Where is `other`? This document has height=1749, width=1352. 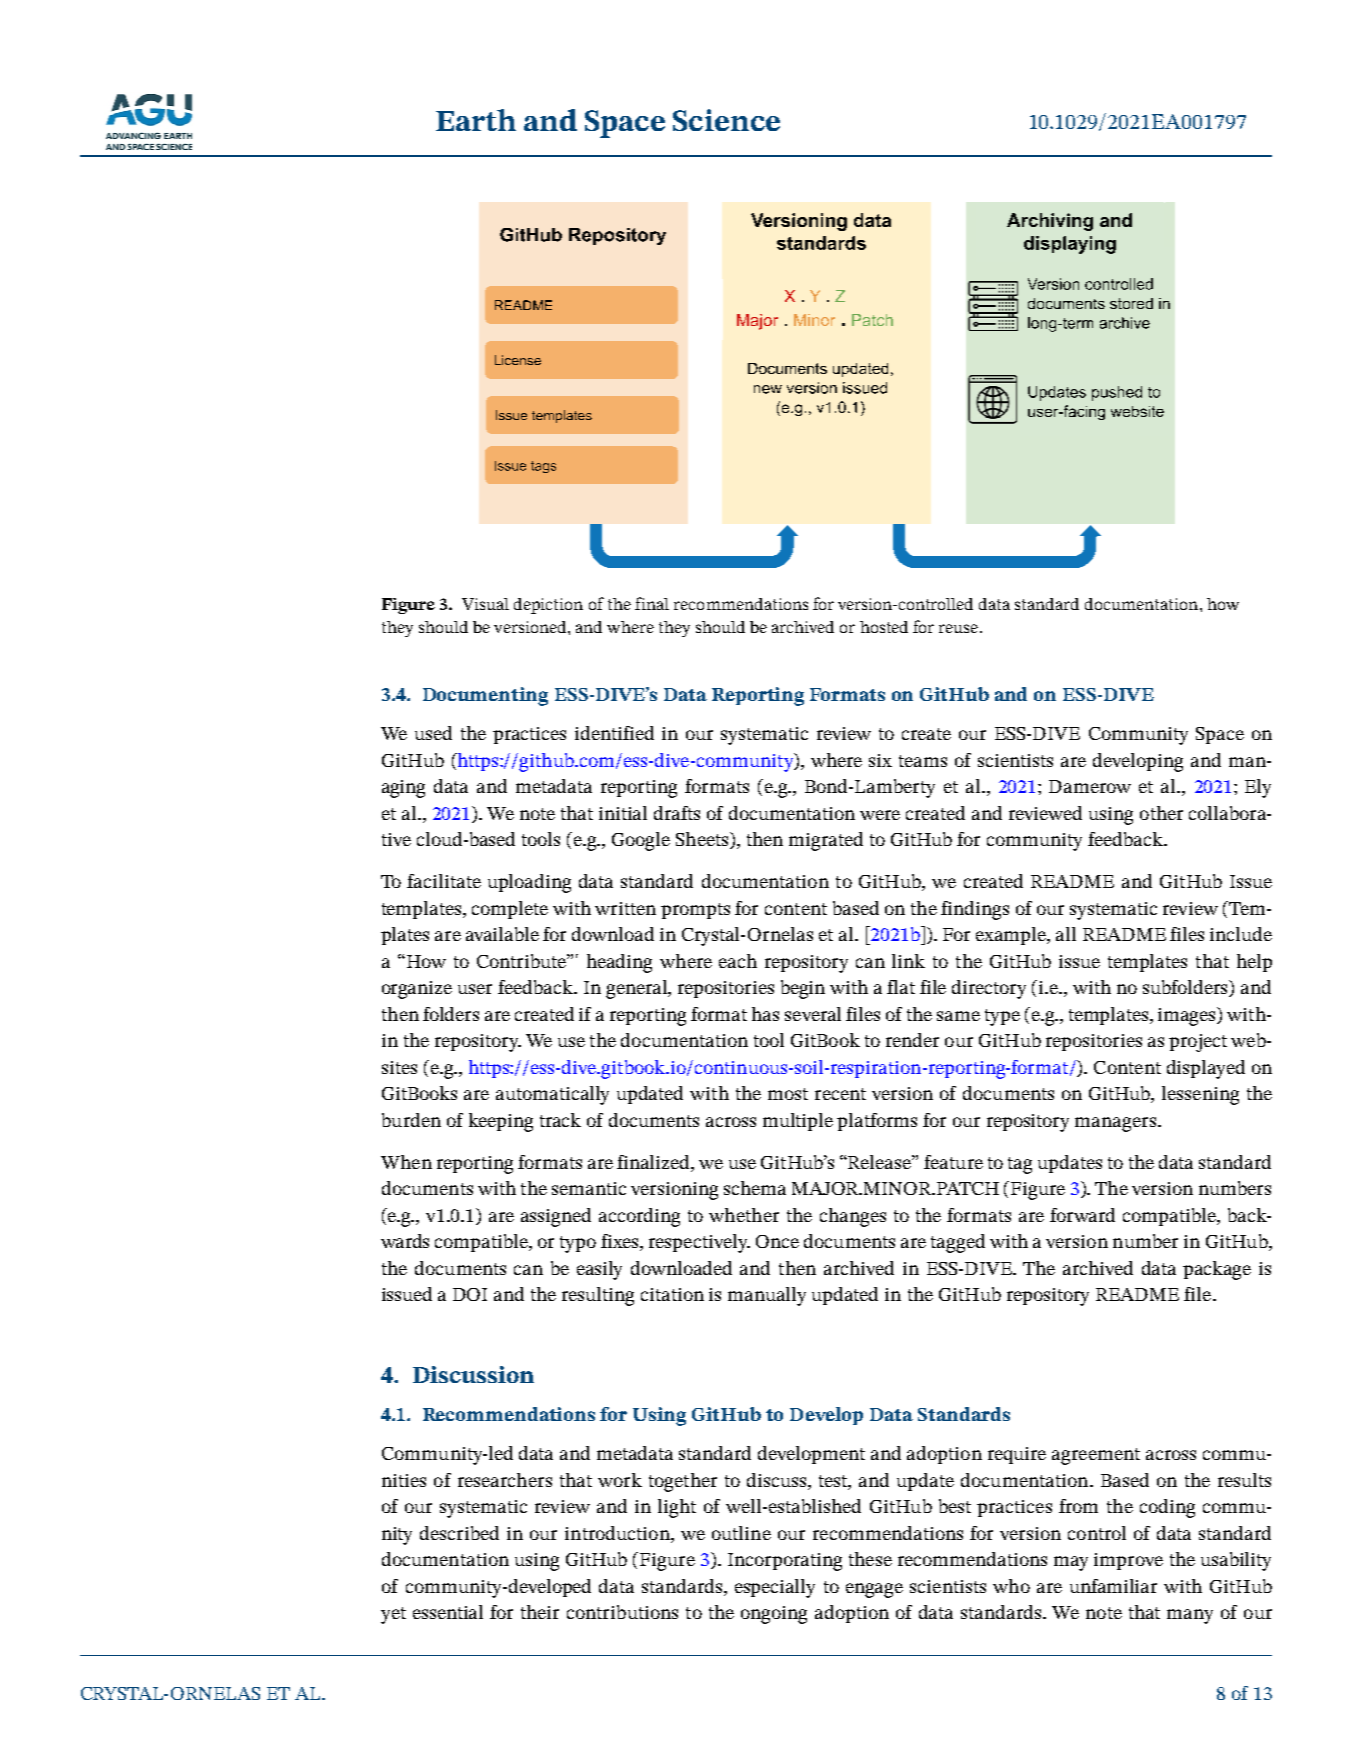
other is located at coordinates (1161, 813).
